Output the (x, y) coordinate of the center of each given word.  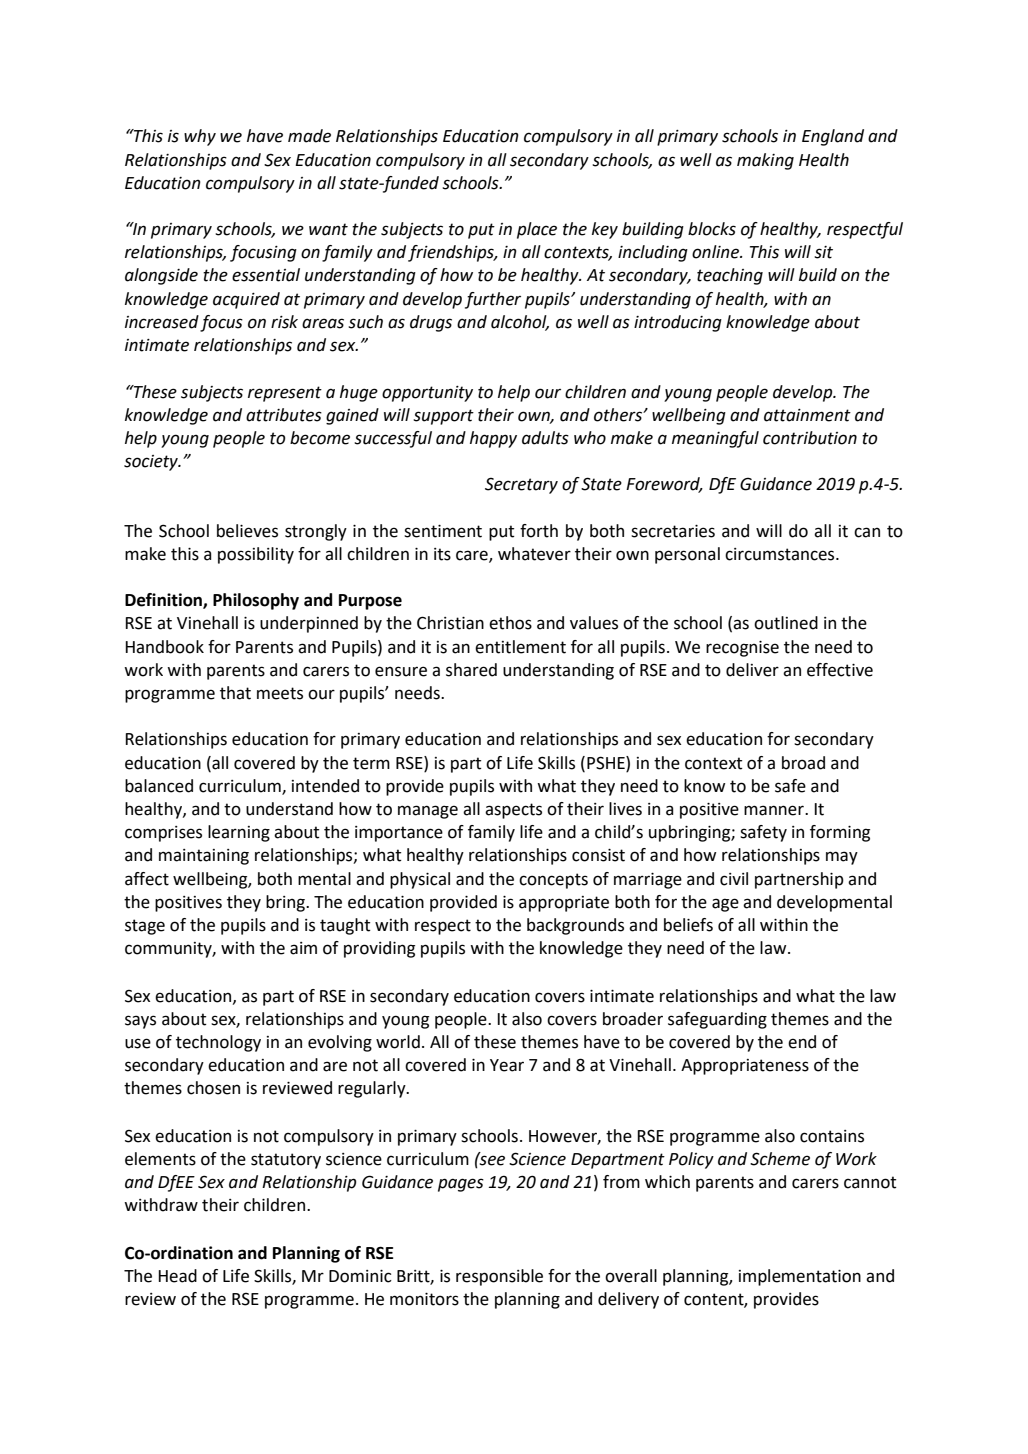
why (200, 137)
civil (734, 879)
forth (539, 531)
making (765, 161)
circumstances (781, 554)
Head (177, 1276)
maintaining (204, 857)
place (537, 230)
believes (247, 531)
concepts (553, 881)
